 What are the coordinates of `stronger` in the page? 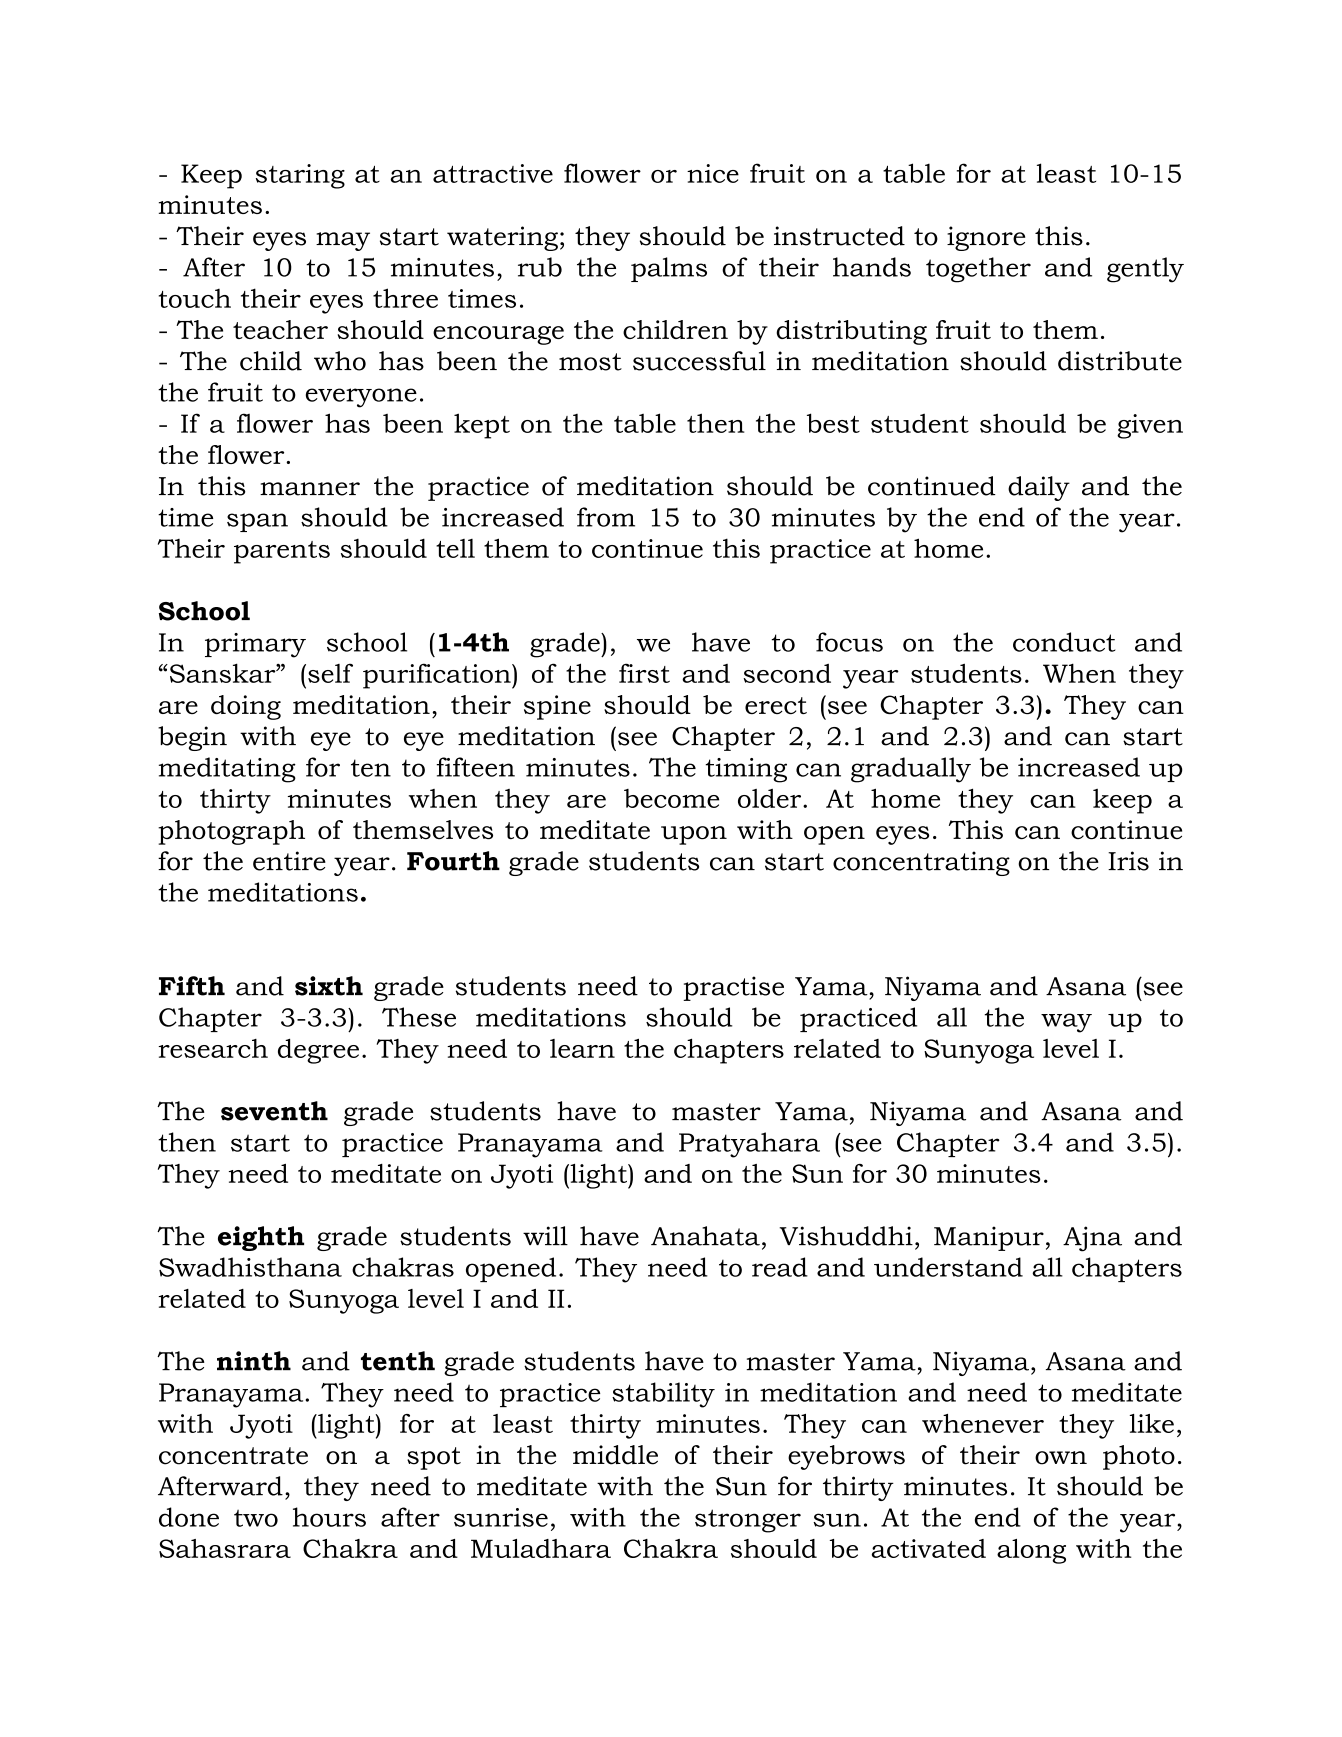 It's located at (748, 1521).
